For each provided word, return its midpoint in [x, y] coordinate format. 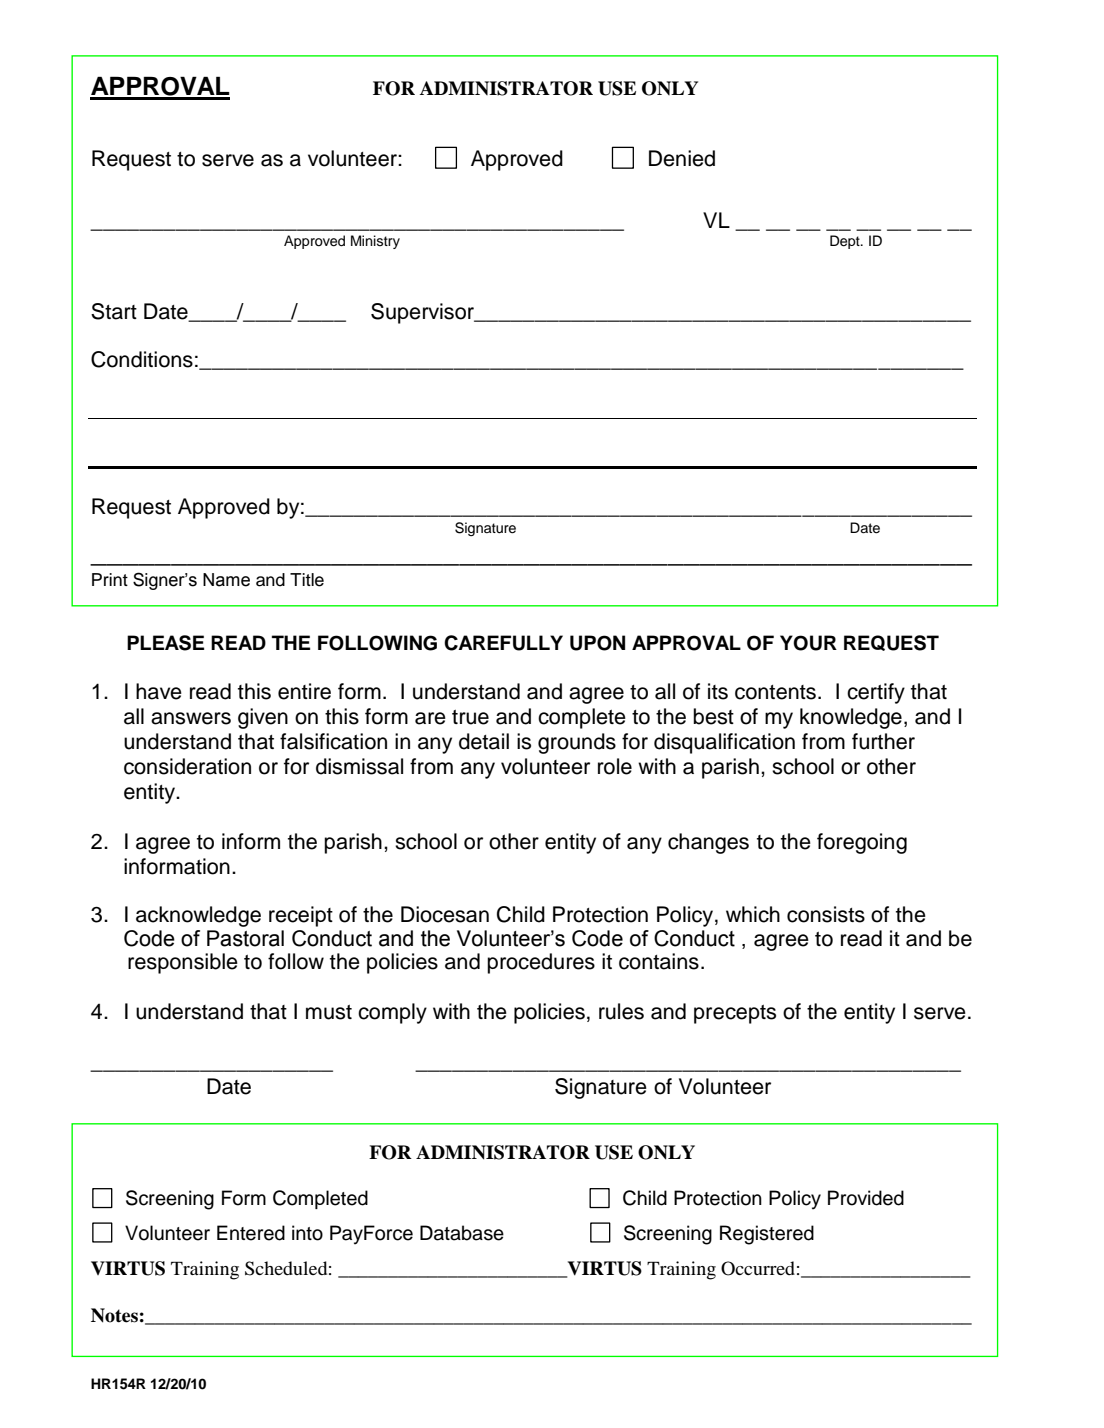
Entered [251, 1233]
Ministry [375, 242]
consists [826, 914]
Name [226, 580]
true [470, 717]
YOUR [808, 643]
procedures [541, 963]
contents [775, 692]
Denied [682, 158]
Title [307, 580]
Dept [846, 242]
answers [191, 718]
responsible [183, 963]
